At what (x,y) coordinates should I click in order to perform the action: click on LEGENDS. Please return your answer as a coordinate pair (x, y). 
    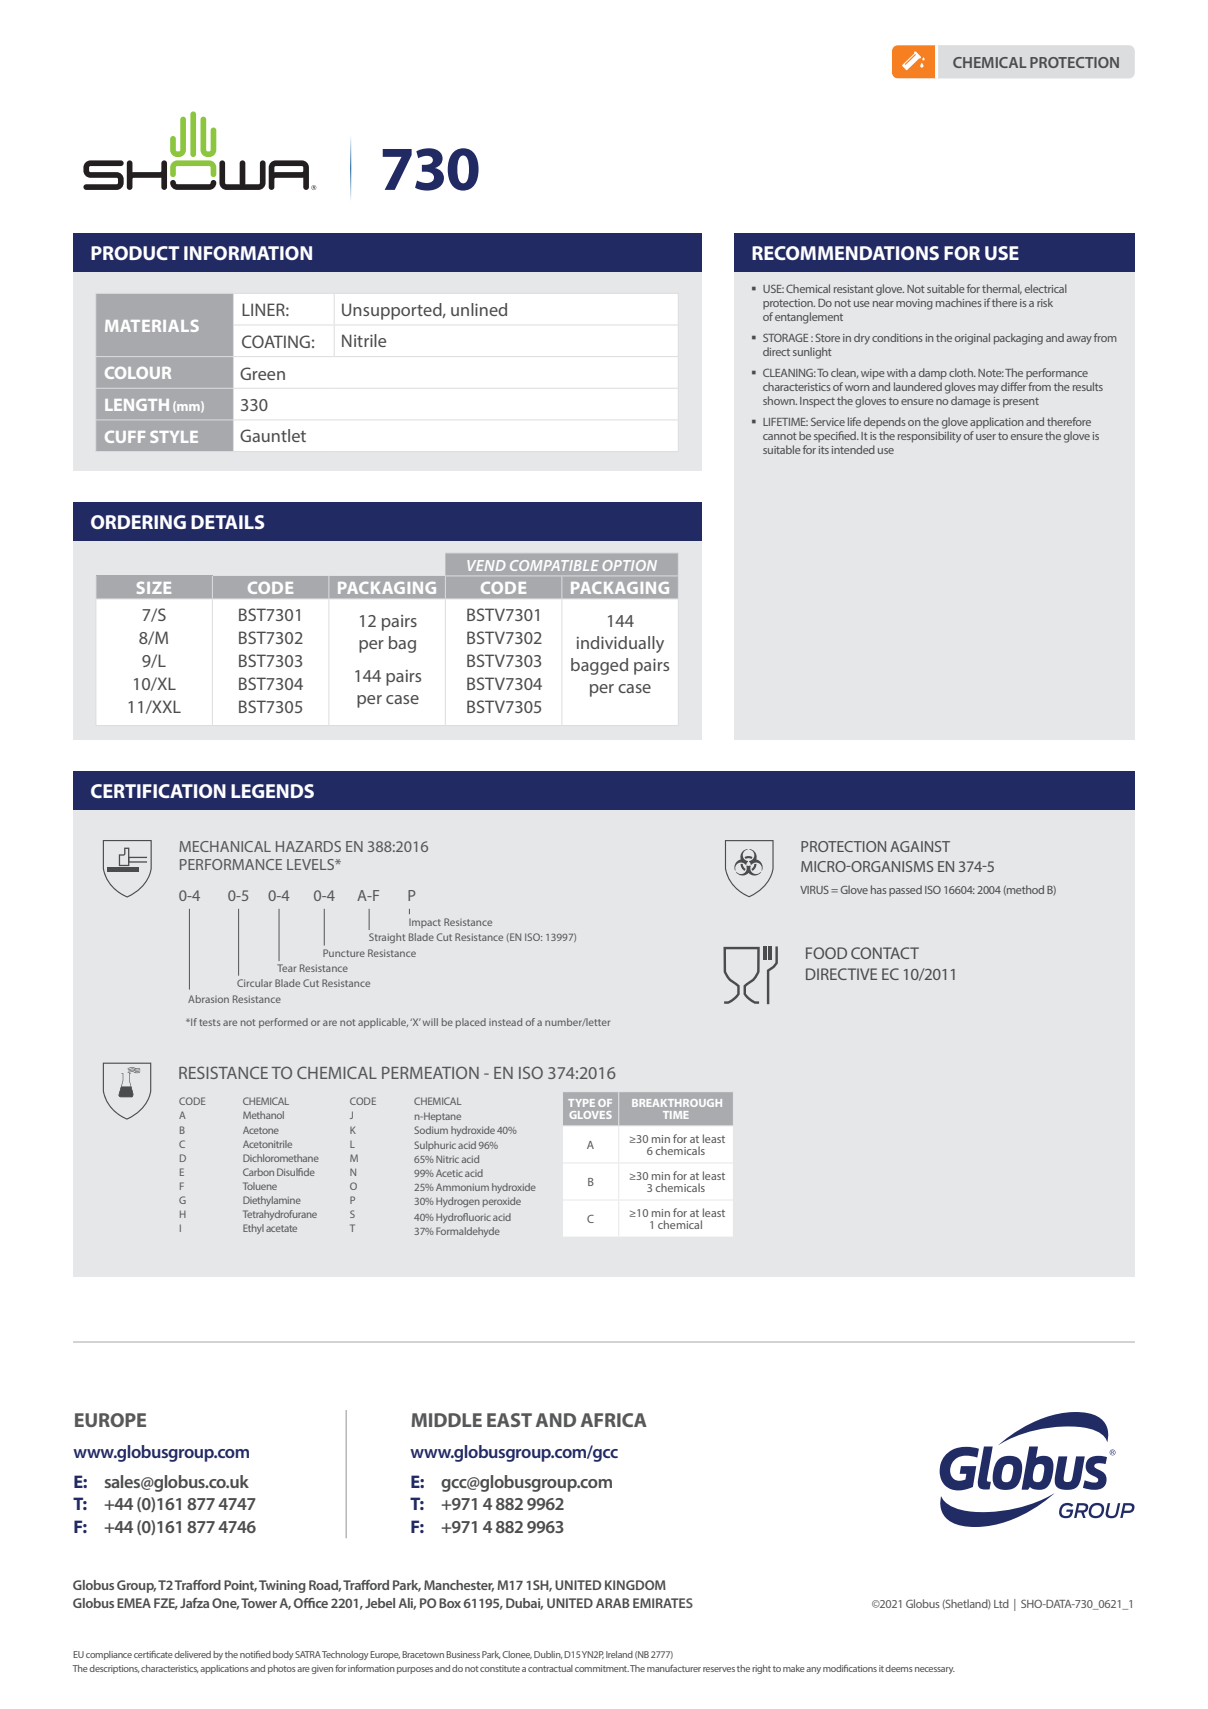
    Looking at the image, I should click on (272, 791).
